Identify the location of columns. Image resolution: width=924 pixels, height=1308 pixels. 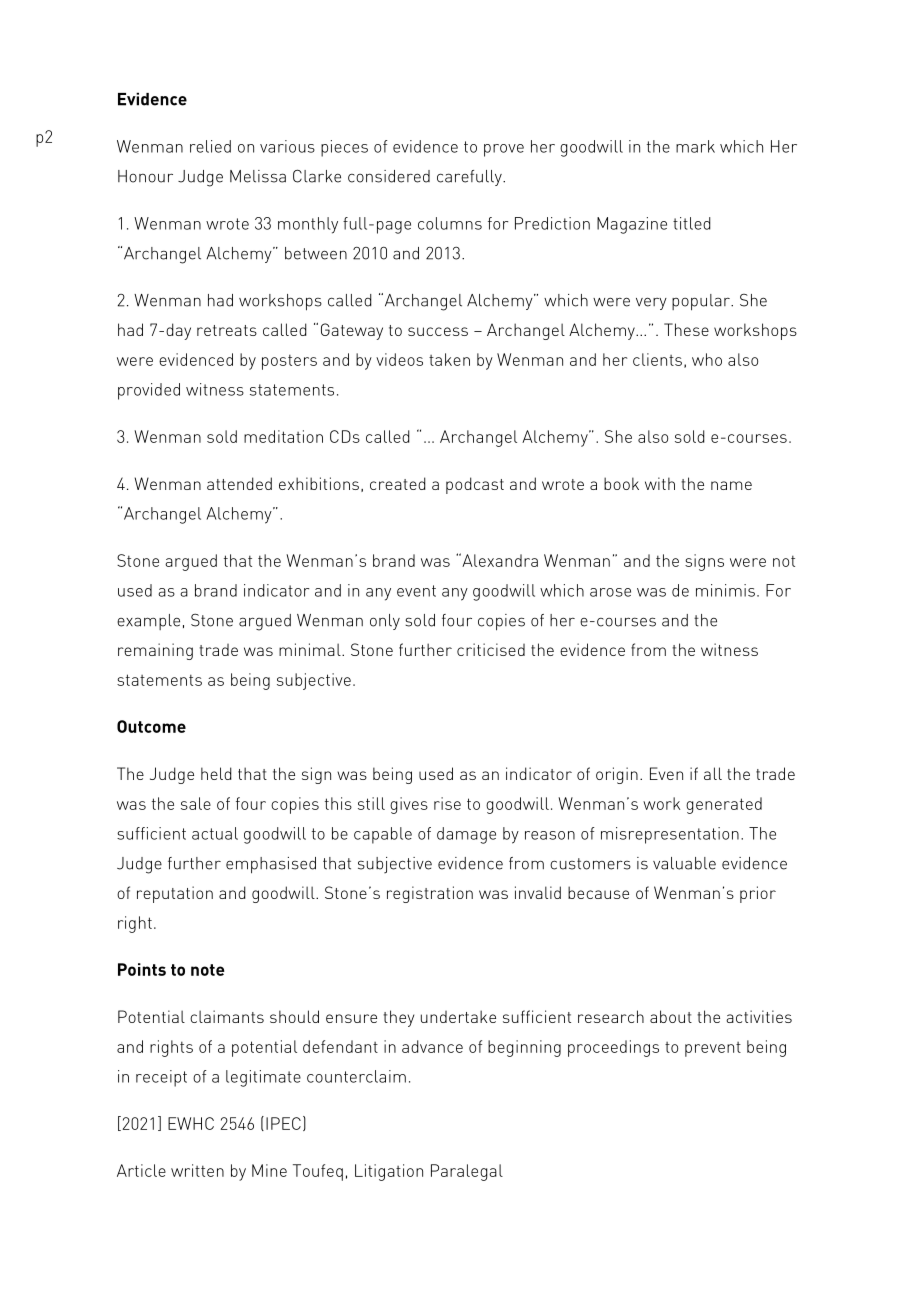
(450, 223).
